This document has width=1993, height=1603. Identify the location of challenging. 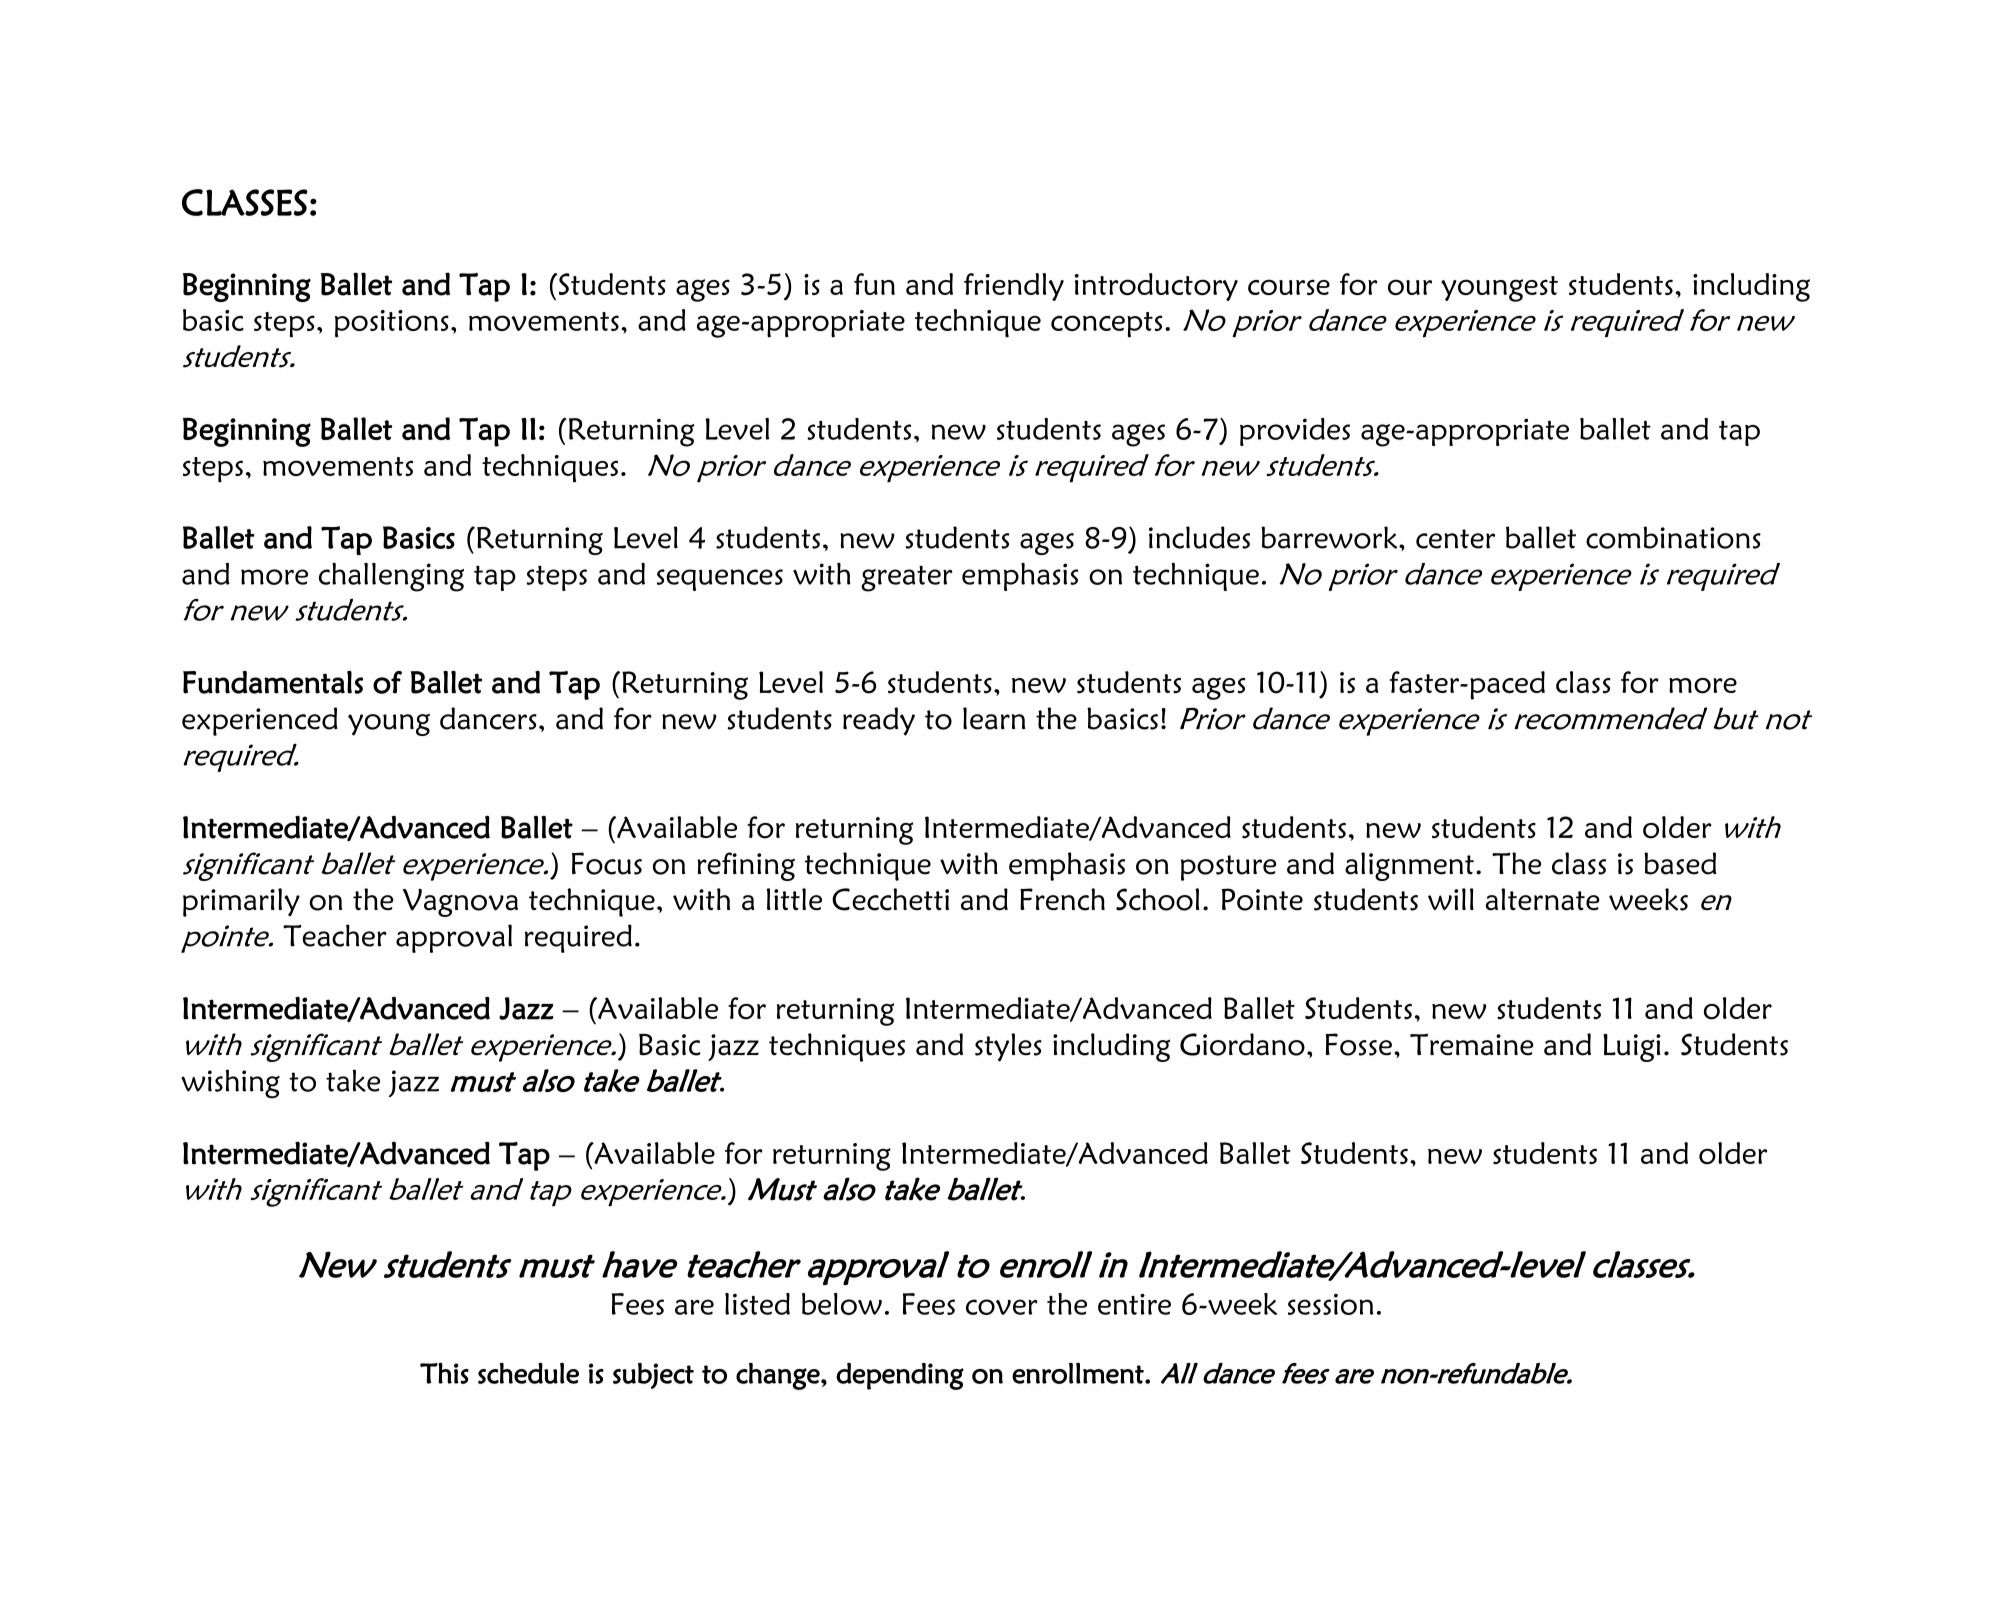
(391, 577).
